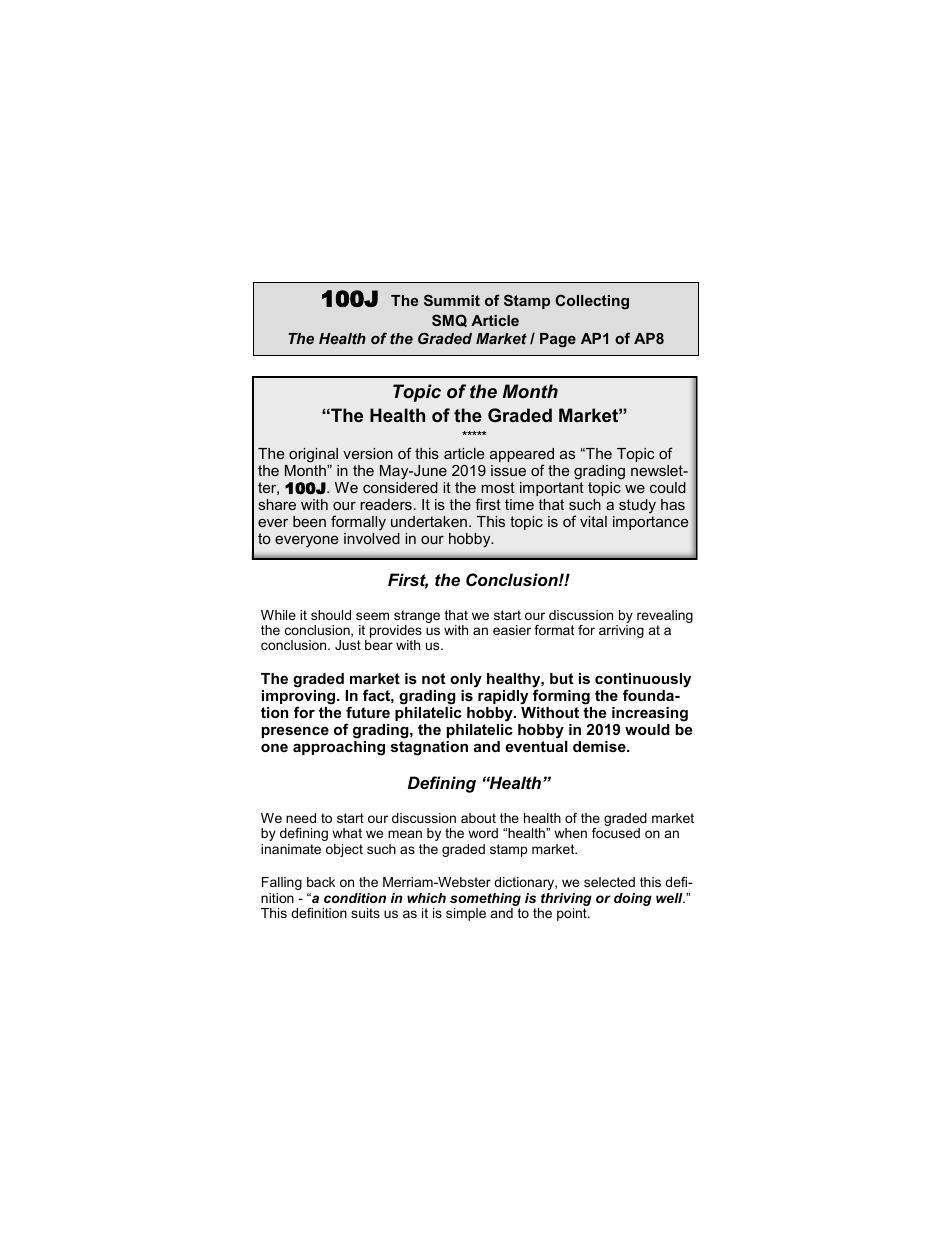  I want to click on doing, so click(633, 899).
